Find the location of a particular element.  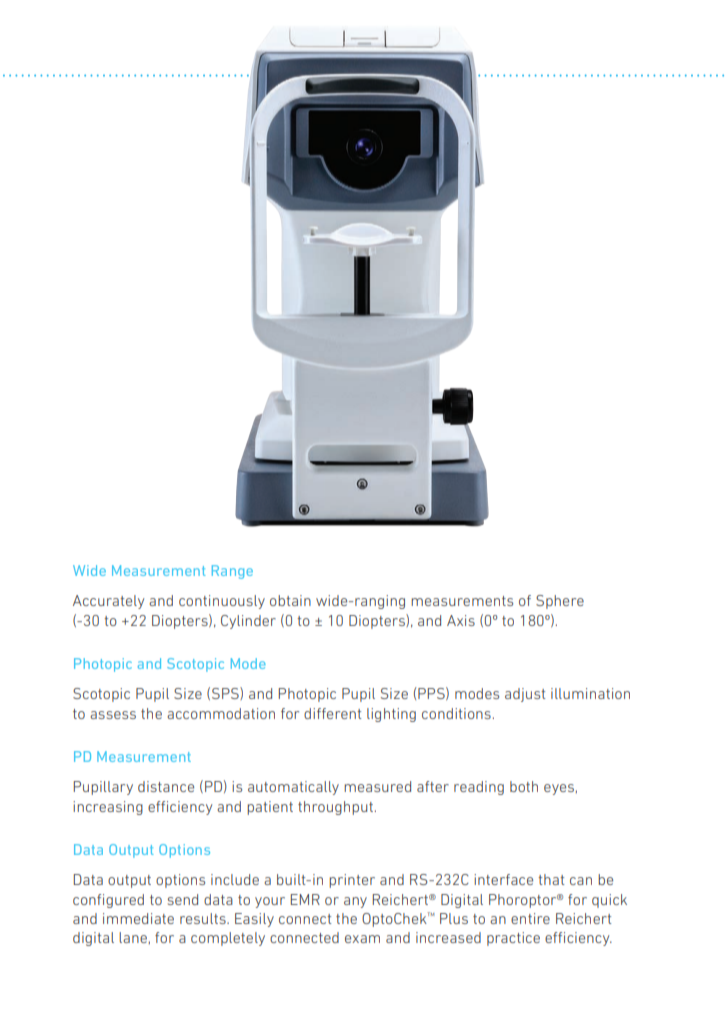

that is located at coordinates (551, 879).
